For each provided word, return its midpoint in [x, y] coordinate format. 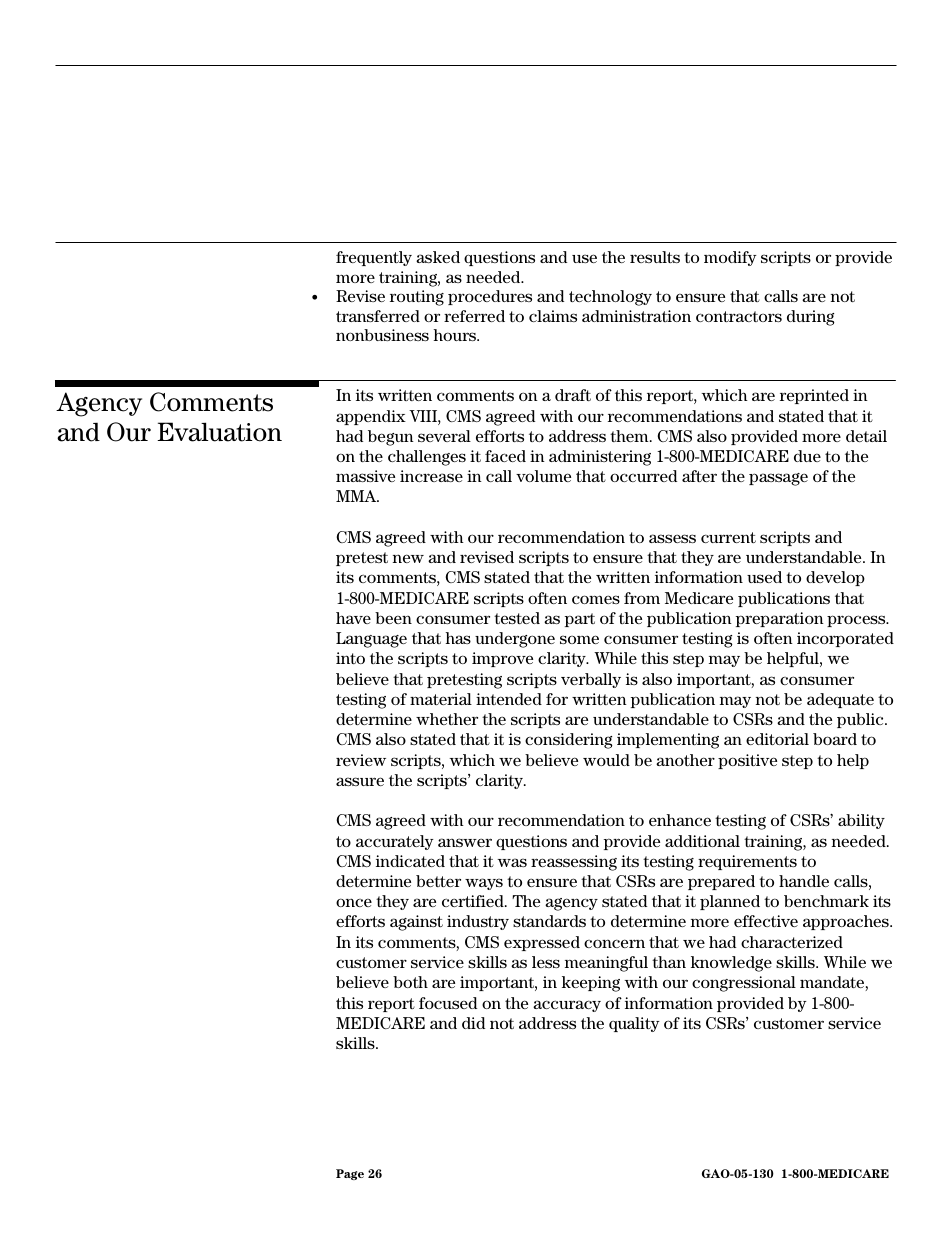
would [606, 760]
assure [360, 781]
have [353, 618]
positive [747, 761]
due [807, 456]
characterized [792, 942]
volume [543, 476]
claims [553, 316]
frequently [374, 258]
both [410, 982]
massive [365, 476]
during [811, 318]
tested [517, 618]
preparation [780, 619]
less [546, 962]
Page [350, 1174]
